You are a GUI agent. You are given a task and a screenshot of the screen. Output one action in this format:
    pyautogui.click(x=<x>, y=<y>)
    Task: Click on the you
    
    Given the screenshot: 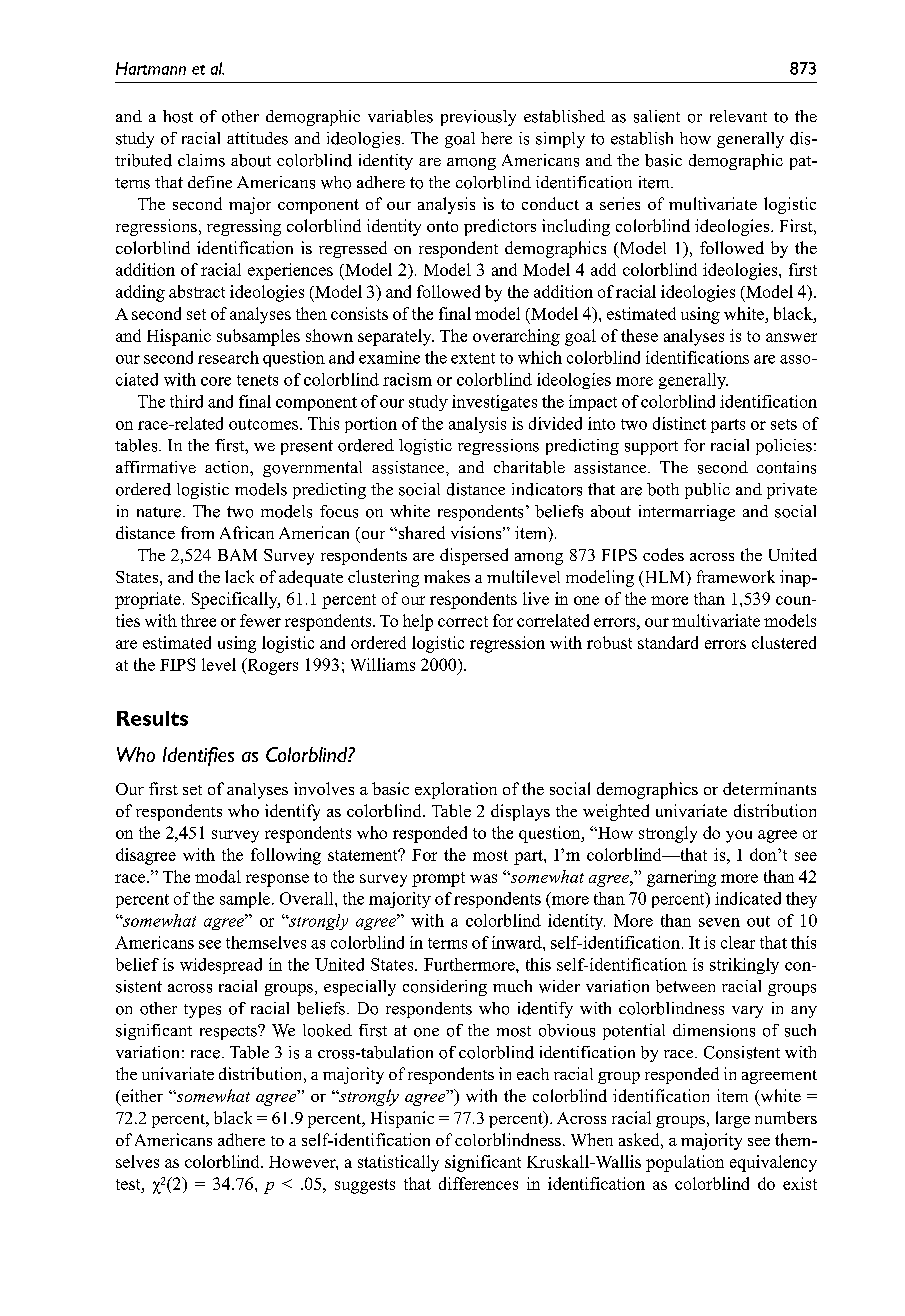 What is the action you would take?
    pyautogui.click(x=739, y=836)
